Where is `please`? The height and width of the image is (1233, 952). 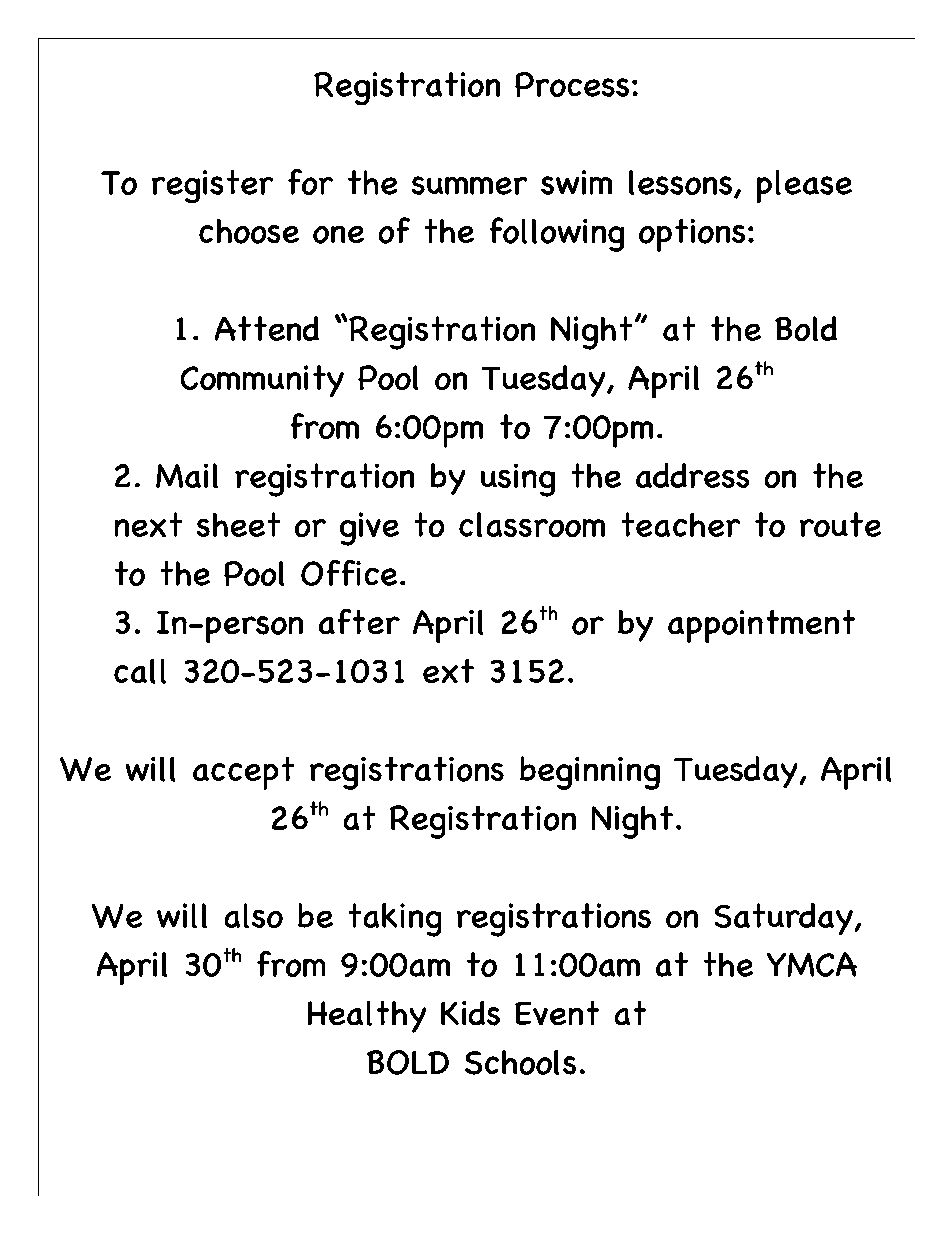 please is located at coordinates (804, 186).
